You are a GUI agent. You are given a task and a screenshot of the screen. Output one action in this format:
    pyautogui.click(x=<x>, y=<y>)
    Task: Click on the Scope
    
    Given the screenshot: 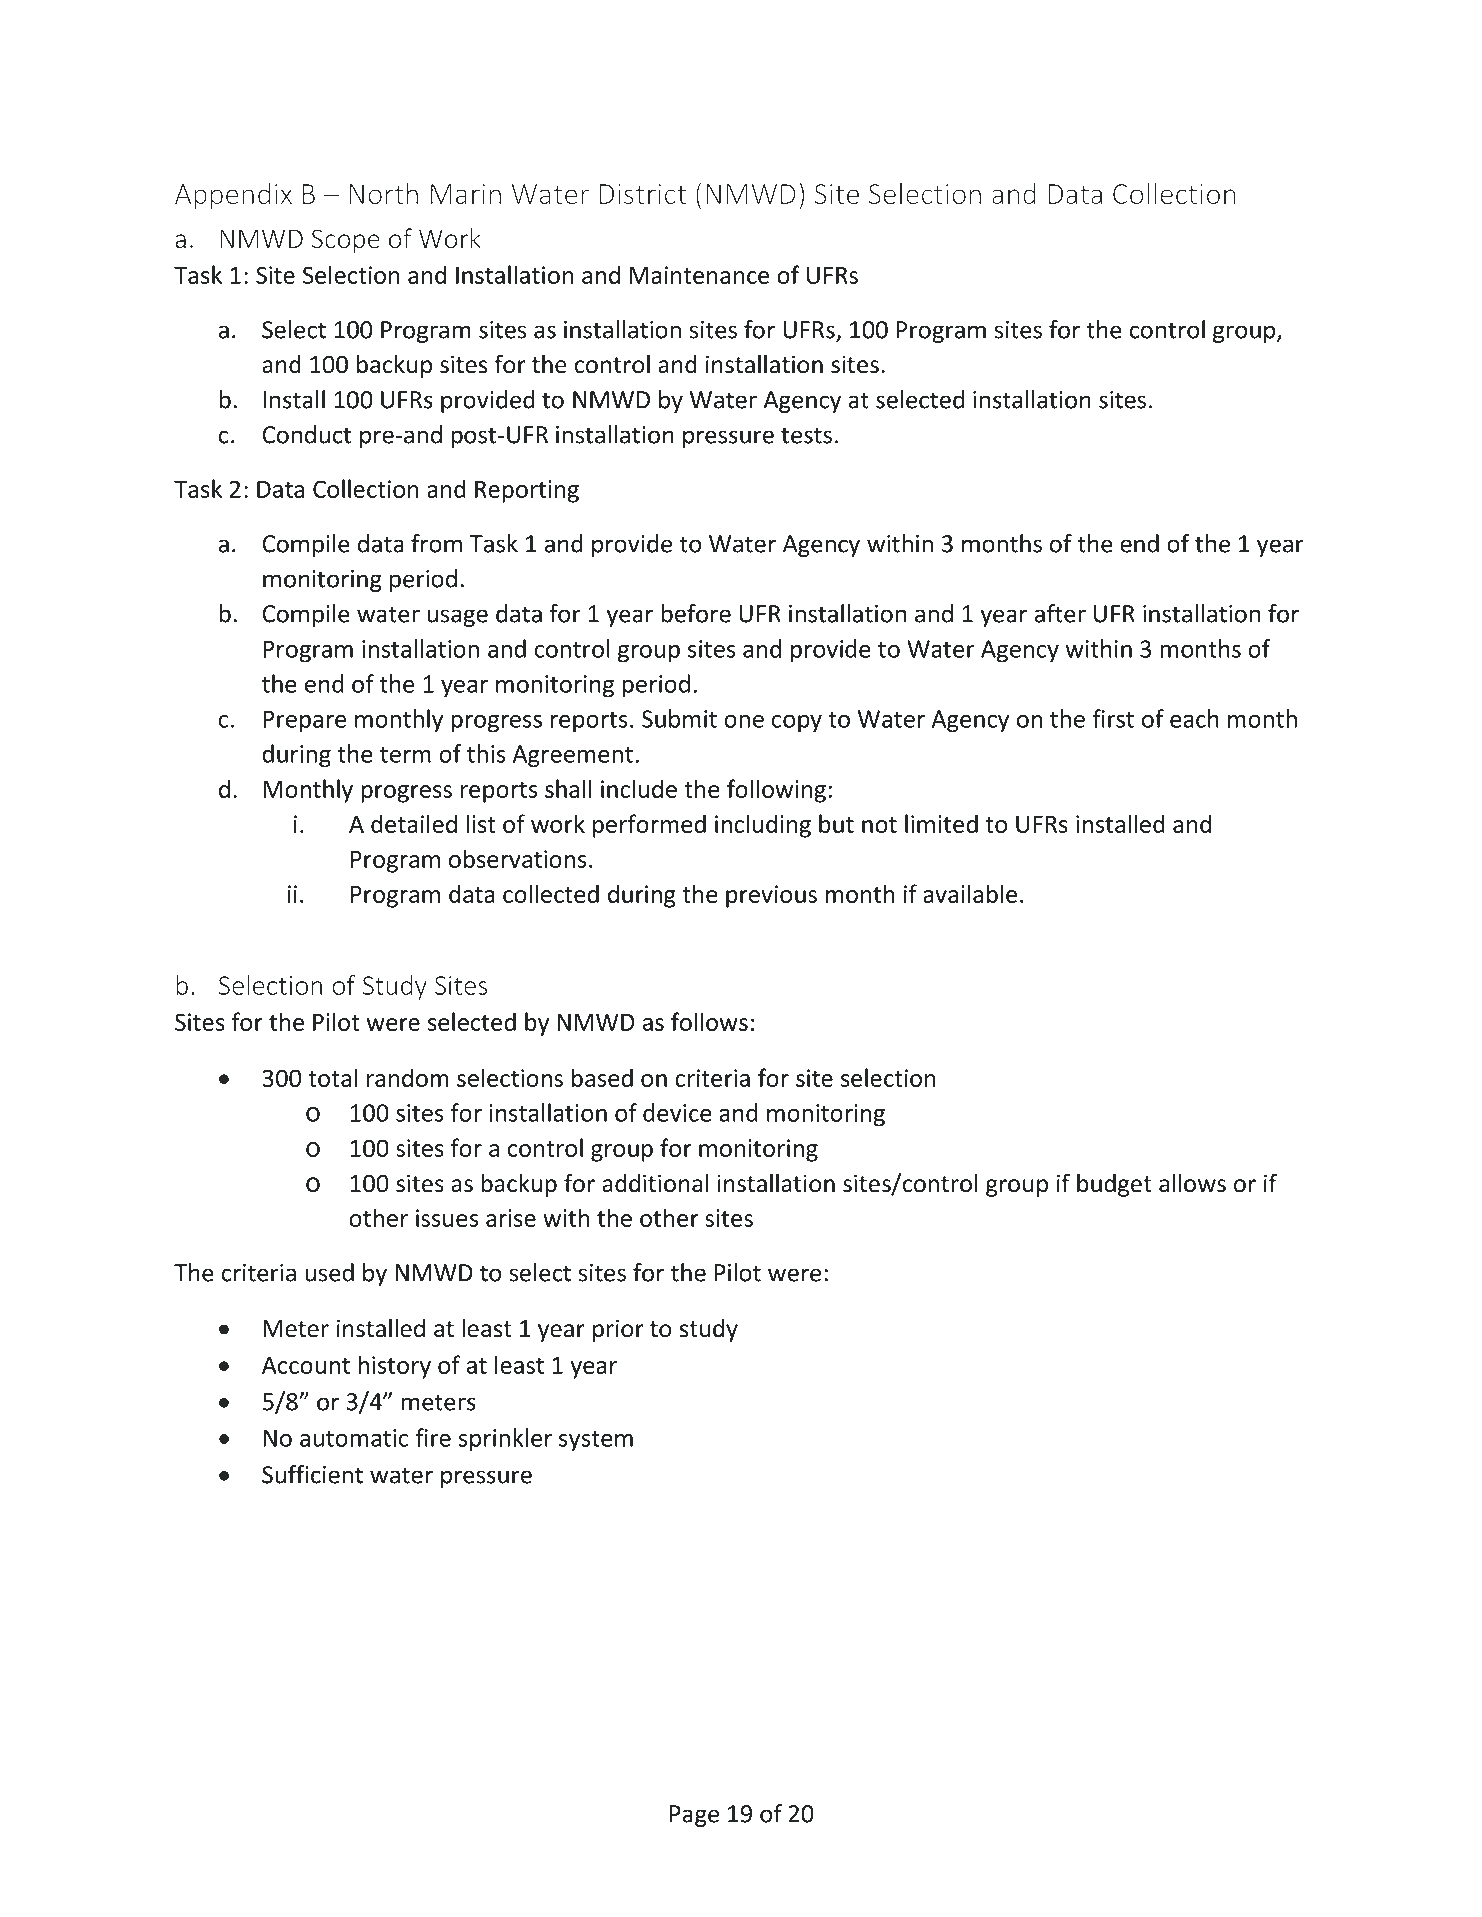 What is the action you would take?
    pyautogui.click(x=346, y=241)
